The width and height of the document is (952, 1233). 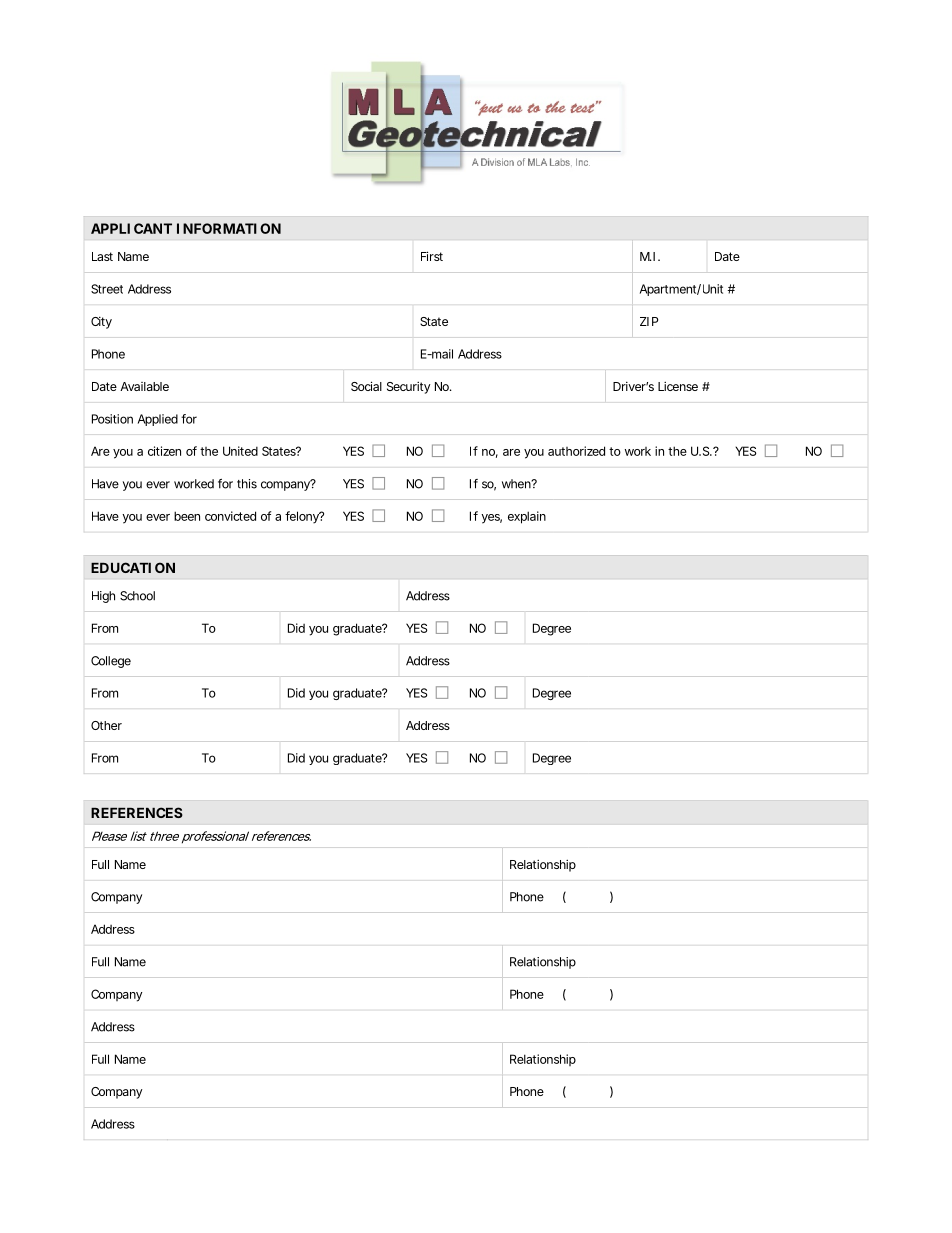 I want to click on Social, so click(x=366, y=386).
